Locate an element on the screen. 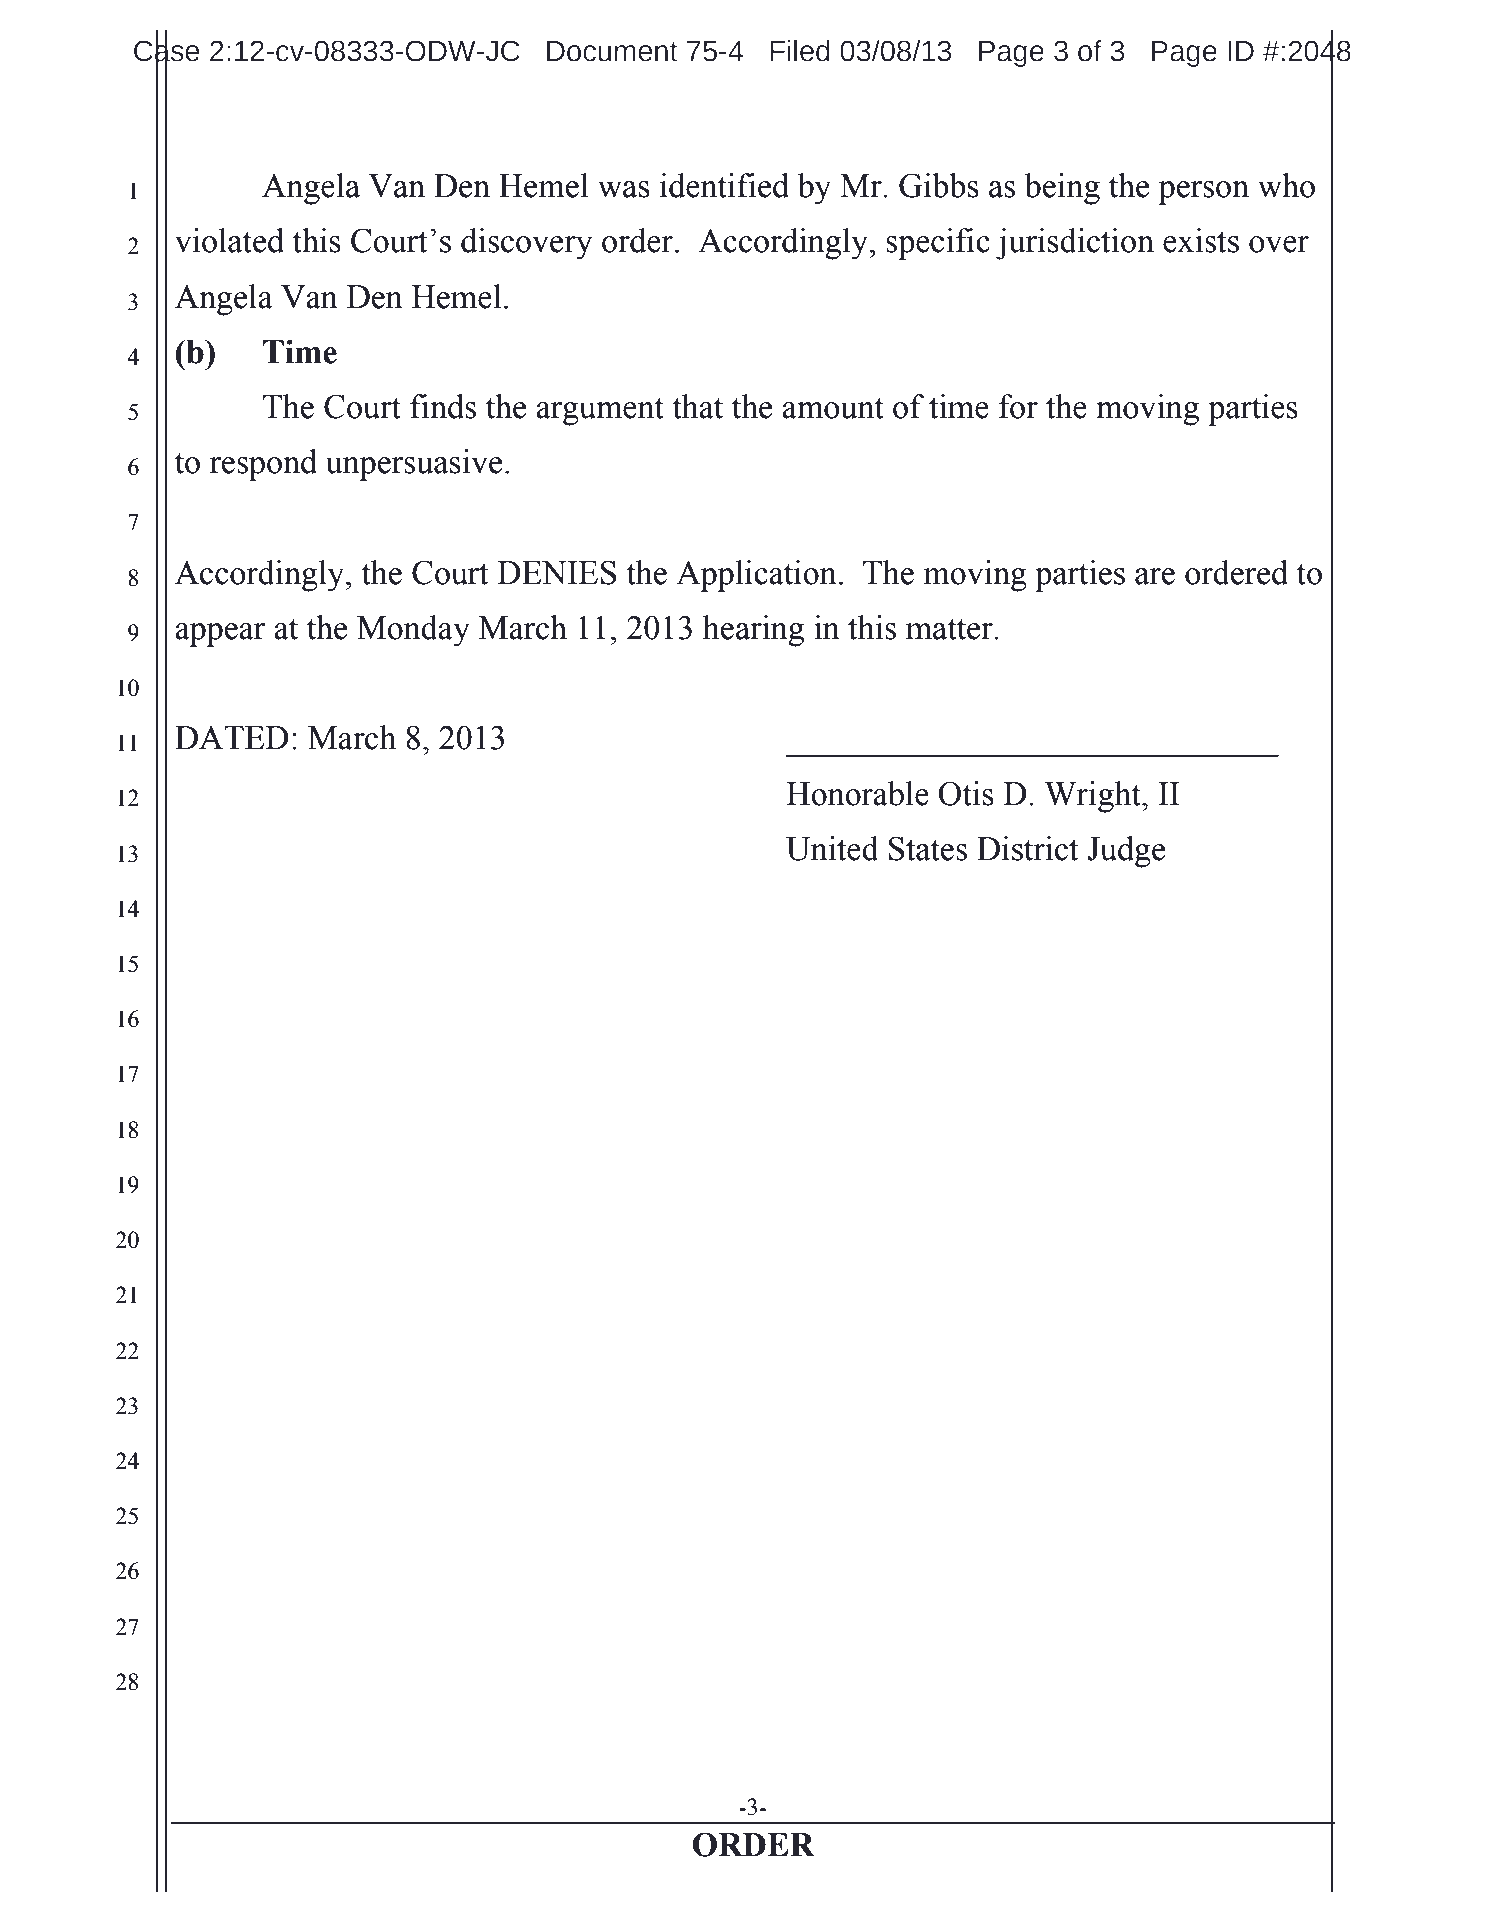  are is located at coordinates (1155, 576).
